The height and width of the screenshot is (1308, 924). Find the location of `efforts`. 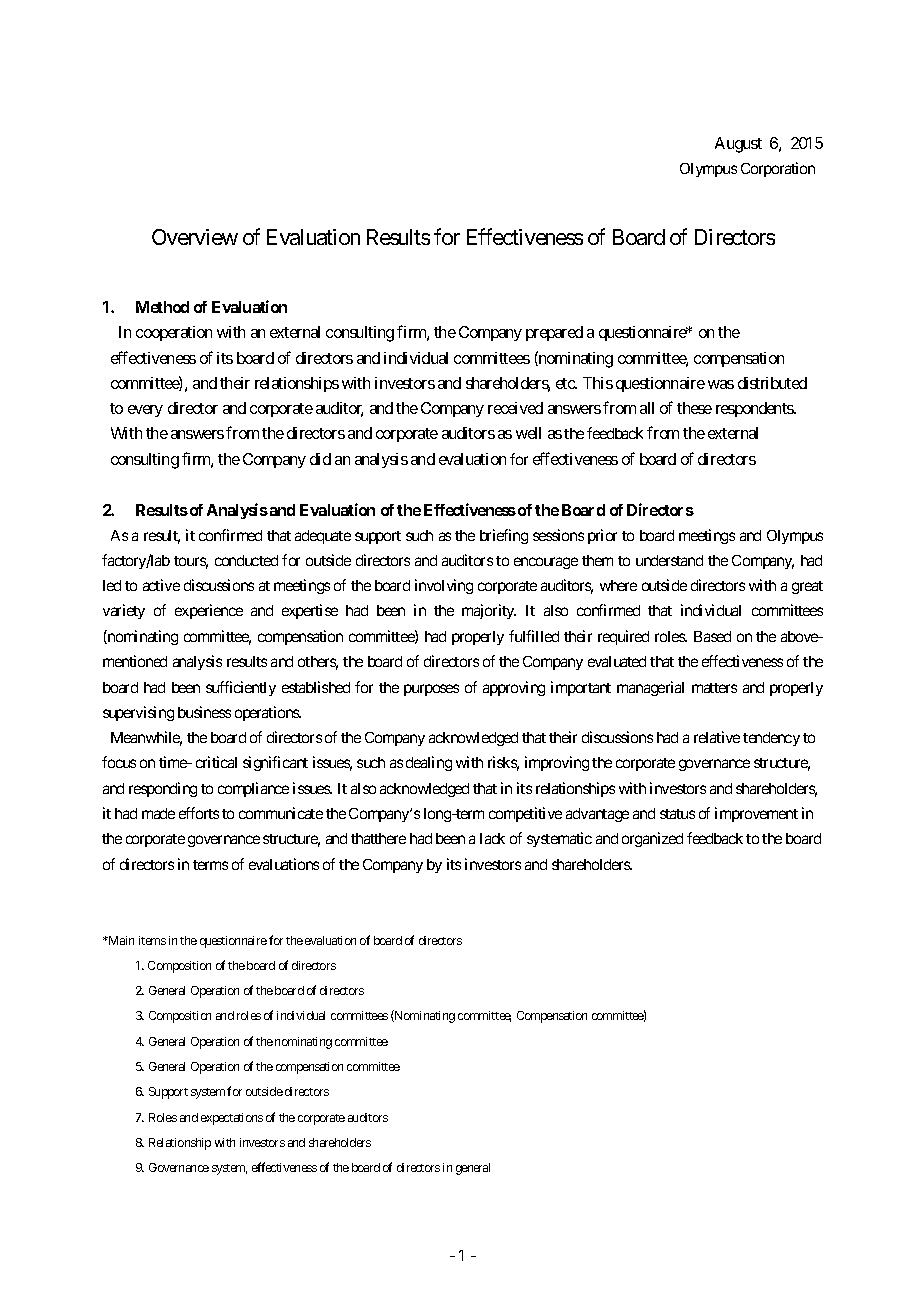

efforts is located at coordinates (199, 813).
